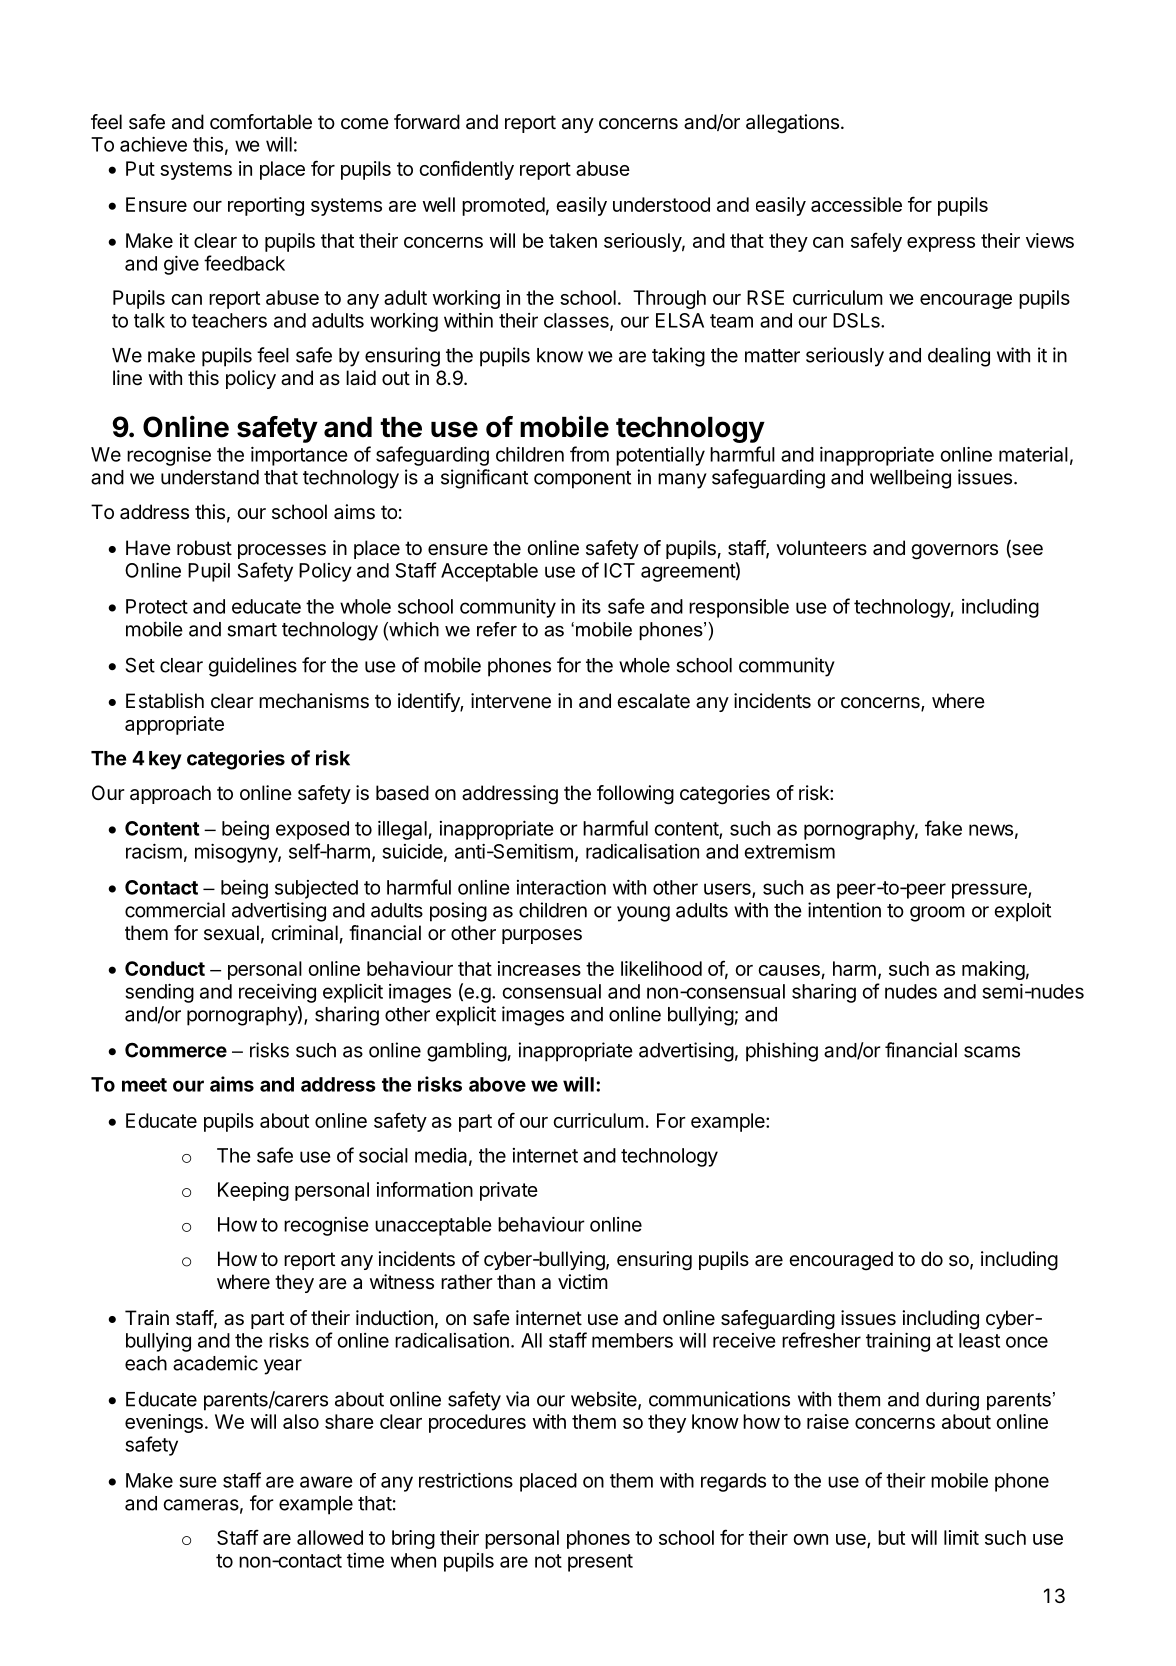 The width and height of the screenshot is (1176, 1666). Describe the element at coordinates (561, 887) in the screenshot. I see `interaction` at that location.
